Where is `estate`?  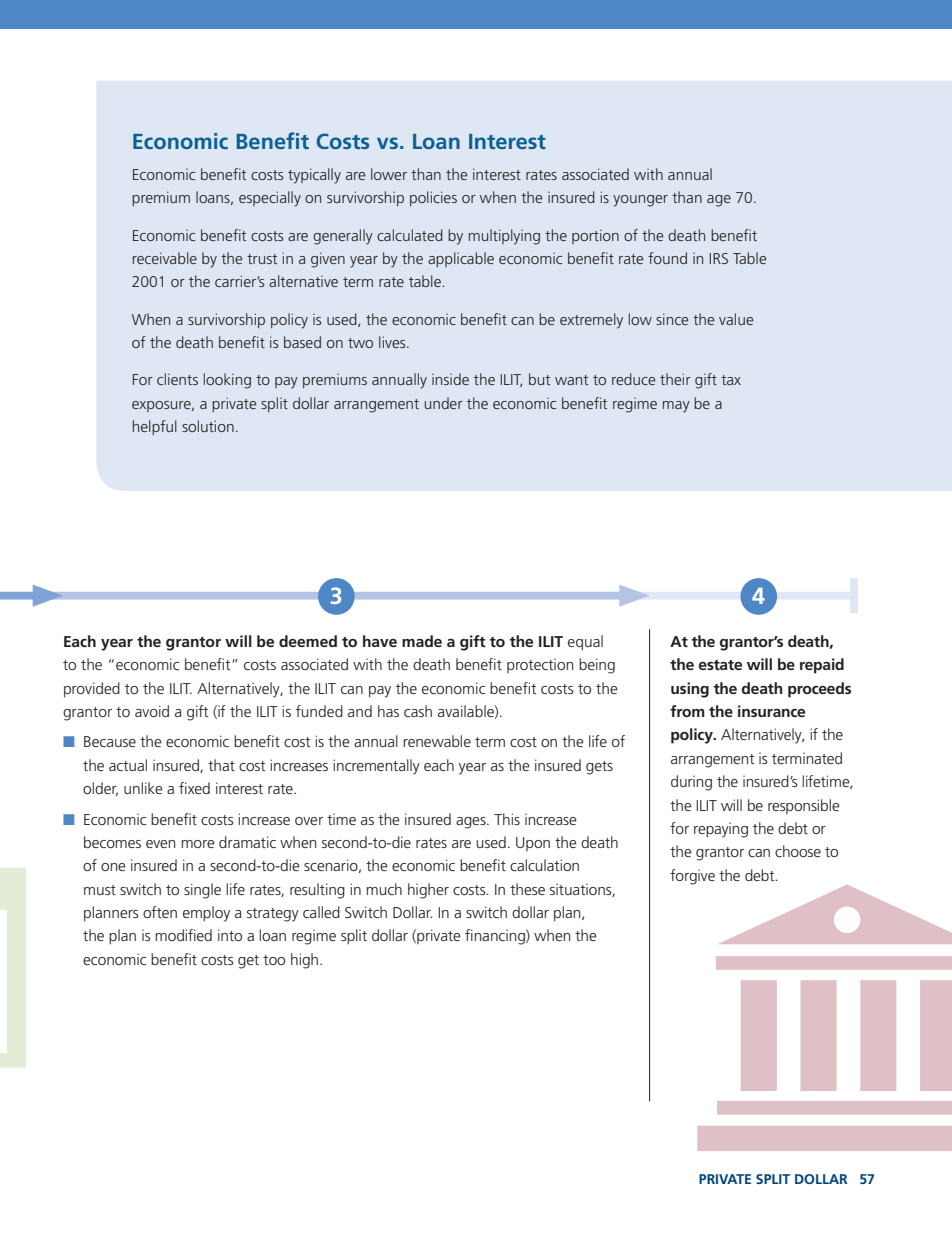 estate is located at coordinates (720, 665).
